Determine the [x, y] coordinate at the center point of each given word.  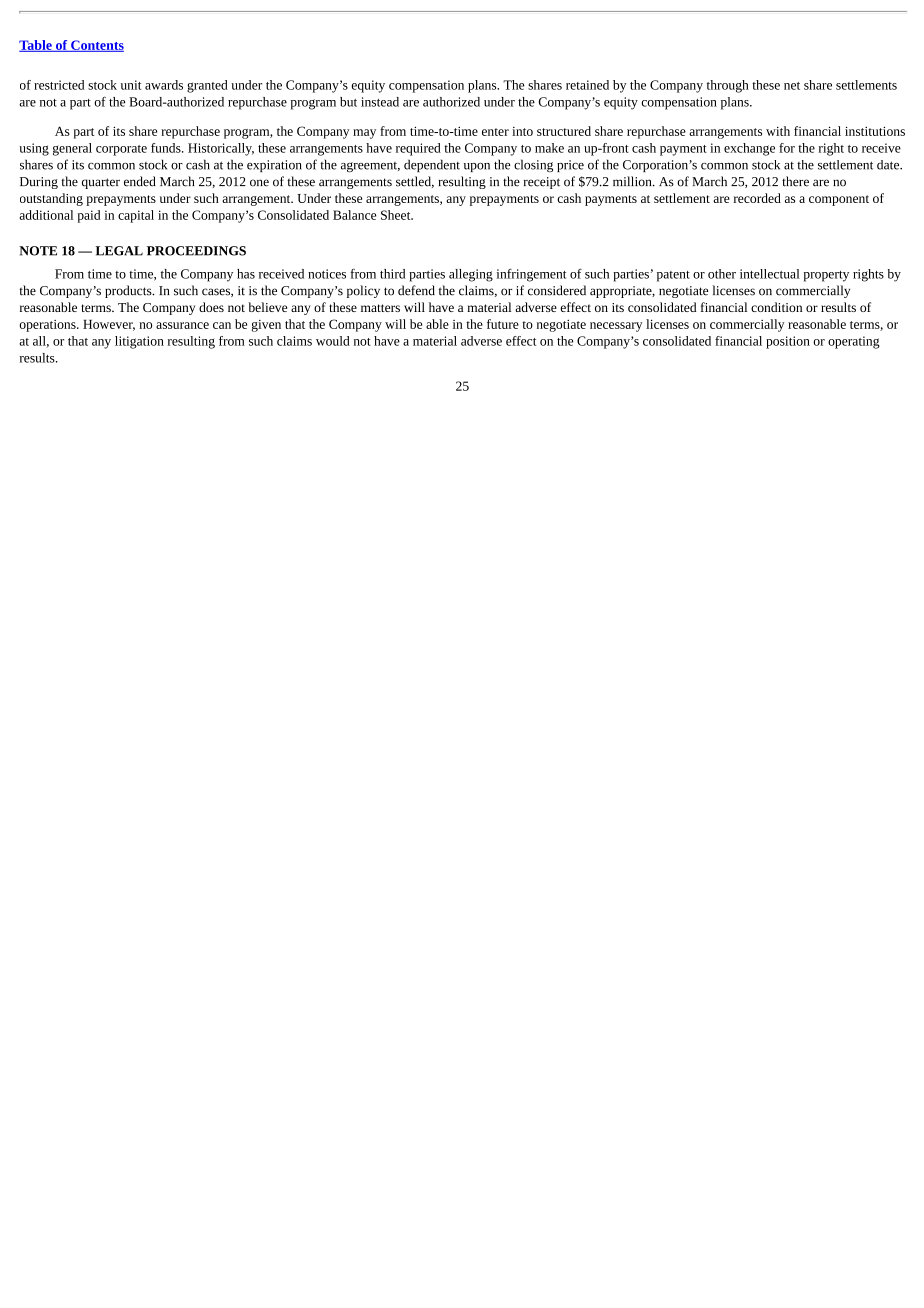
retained [587, 85]
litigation [139, 342]
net [792, 86]
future [503, 324]
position [788, 342]
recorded [757, 198]
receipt [542, 183]
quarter [101, 183]
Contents [96, 46]
